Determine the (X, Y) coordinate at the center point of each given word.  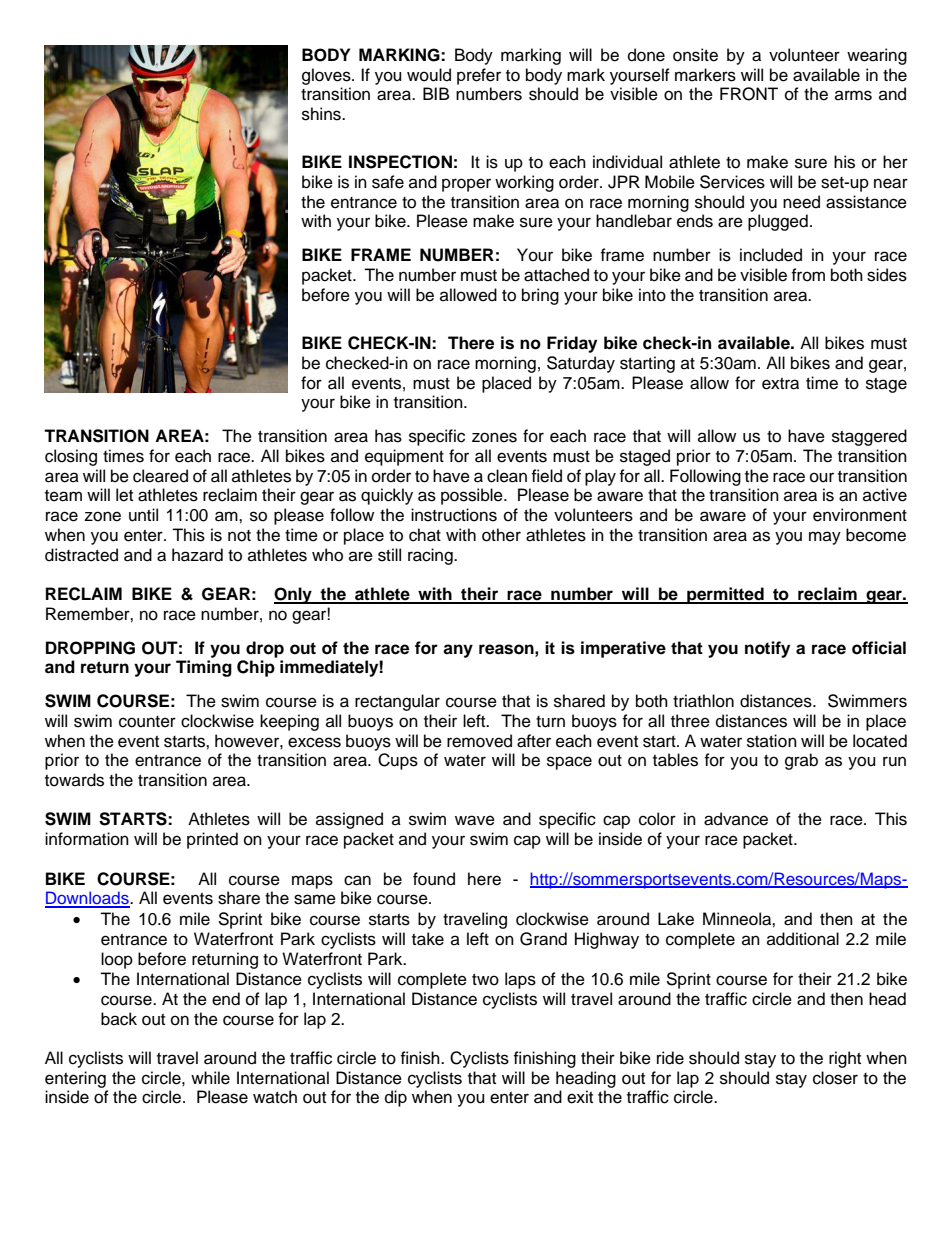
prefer (479, 76)
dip (396, 1098)
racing (431, 556)
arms (853, 95)
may (825, 538)
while (210, 1078)
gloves (327, 76)
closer (835, 1078)
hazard (197, 555)
